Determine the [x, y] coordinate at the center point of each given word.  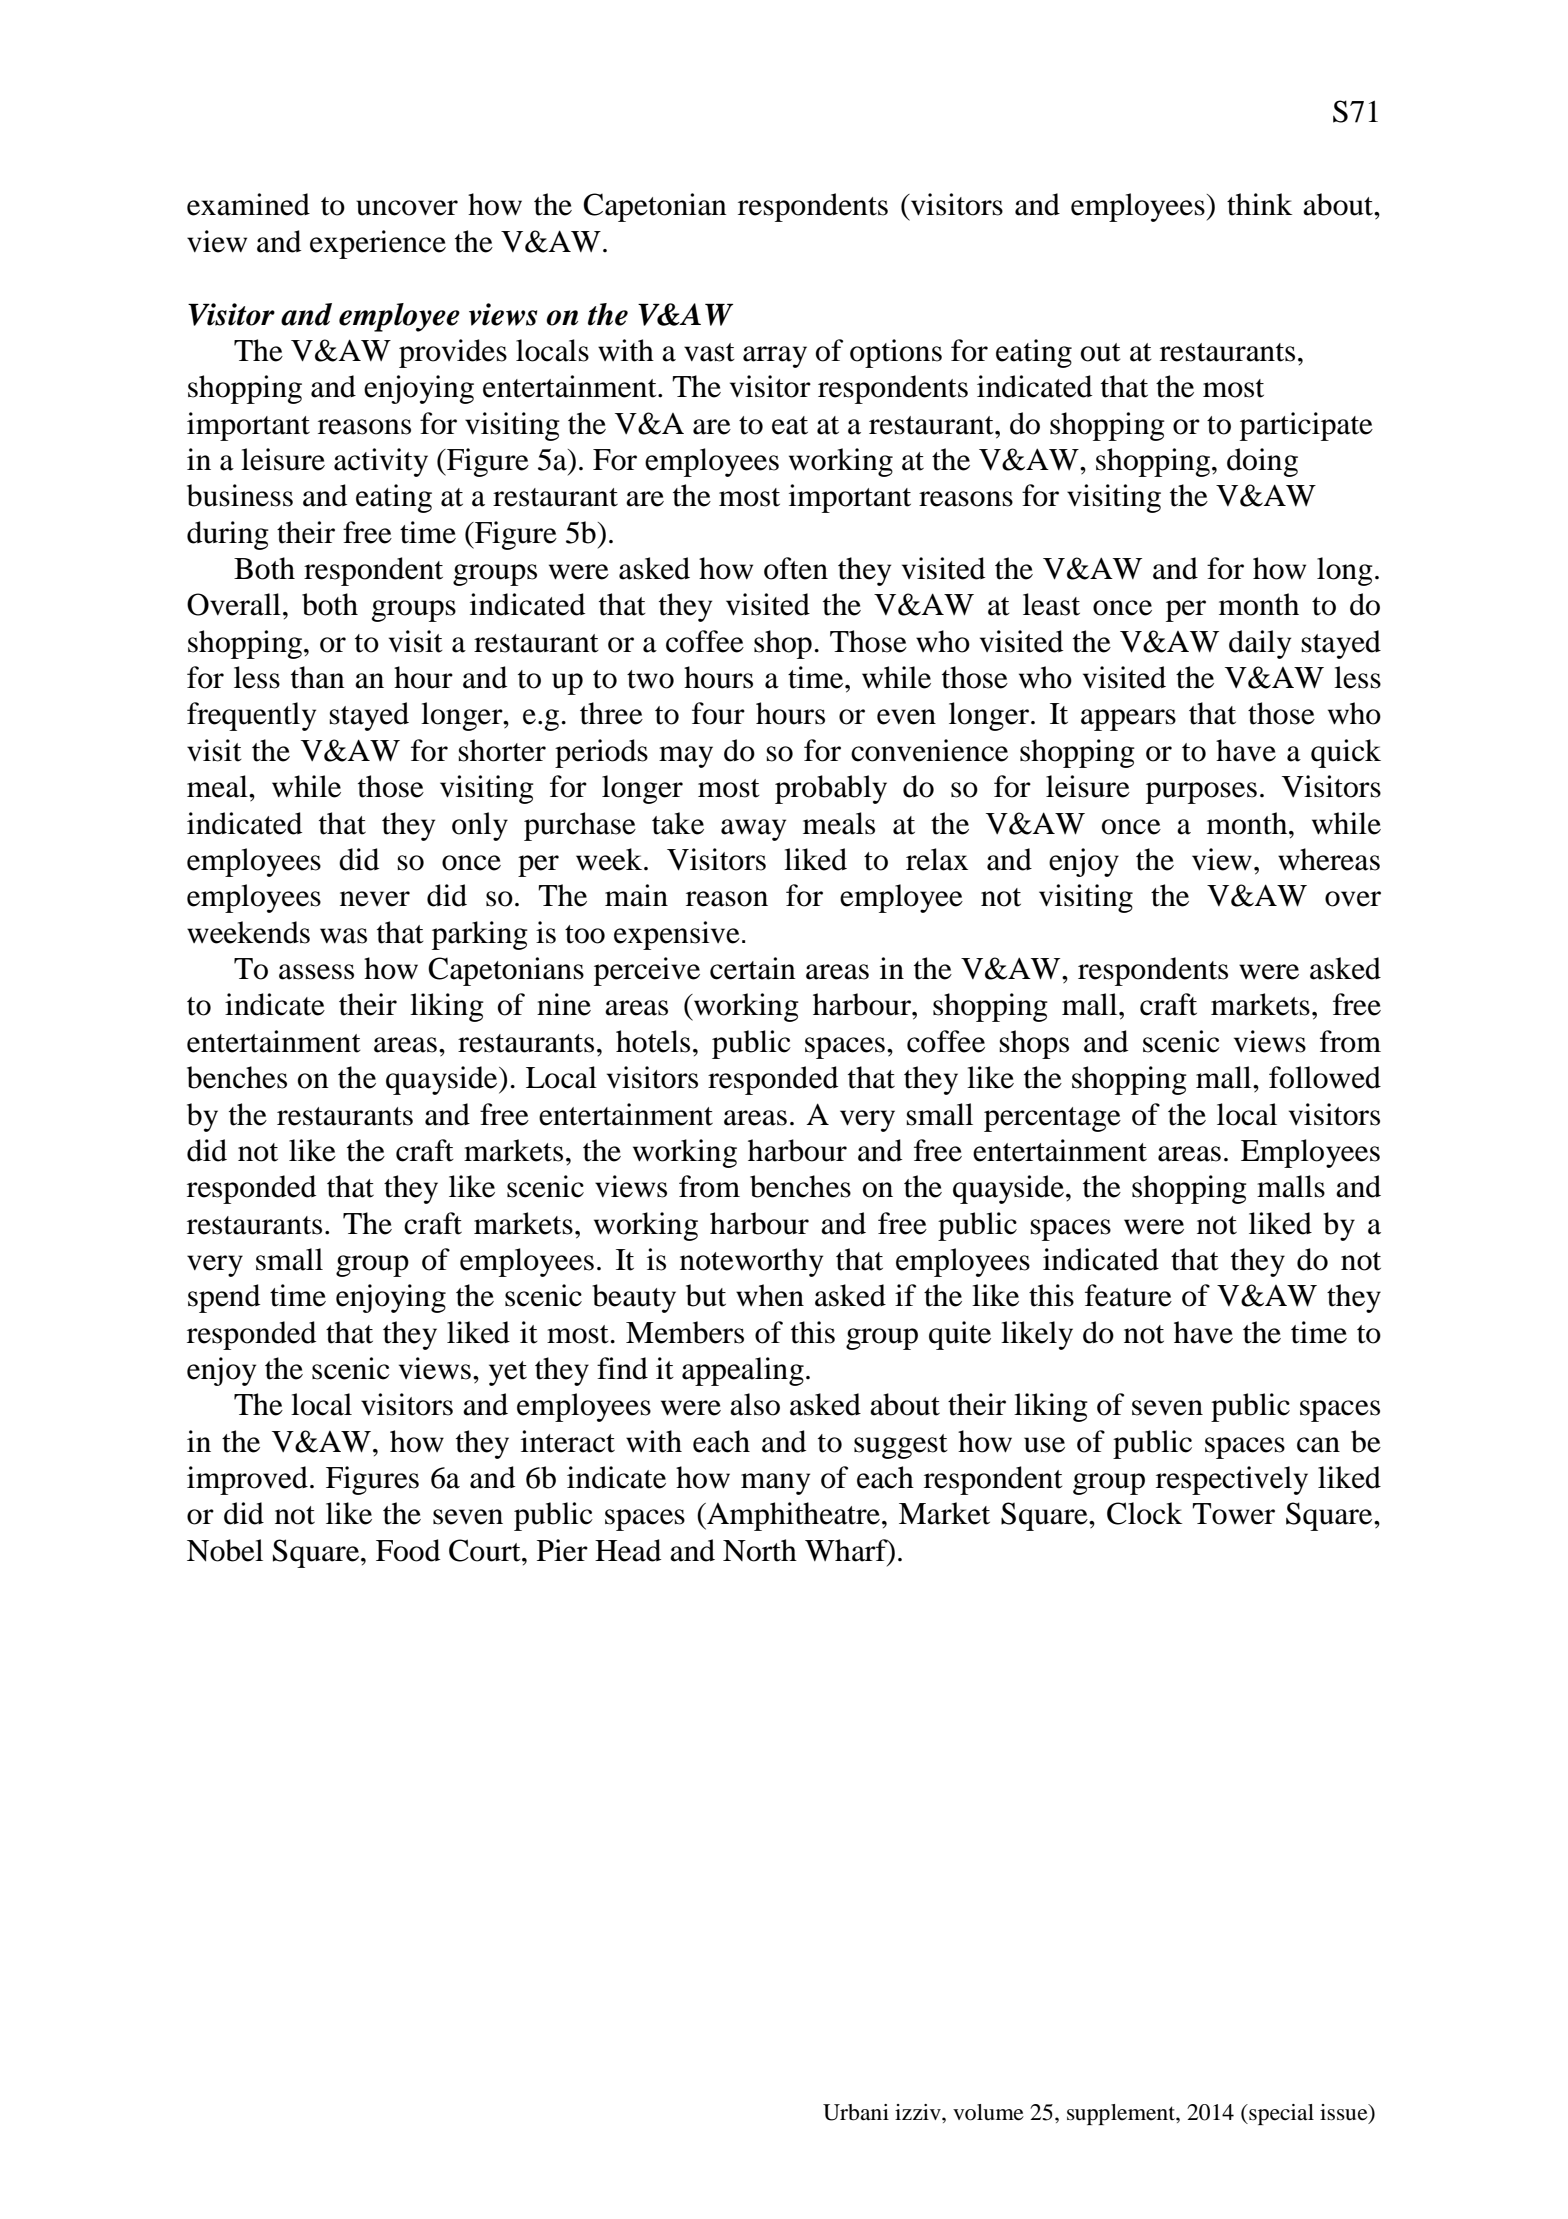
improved [247, 1480]
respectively [1232, 1480]
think [1259, 204]
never [375, 899]
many [775, 1484]
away [753, 830]
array [775, 357]
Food [408, 1550]
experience [378, 244]
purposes [1201, 793]
